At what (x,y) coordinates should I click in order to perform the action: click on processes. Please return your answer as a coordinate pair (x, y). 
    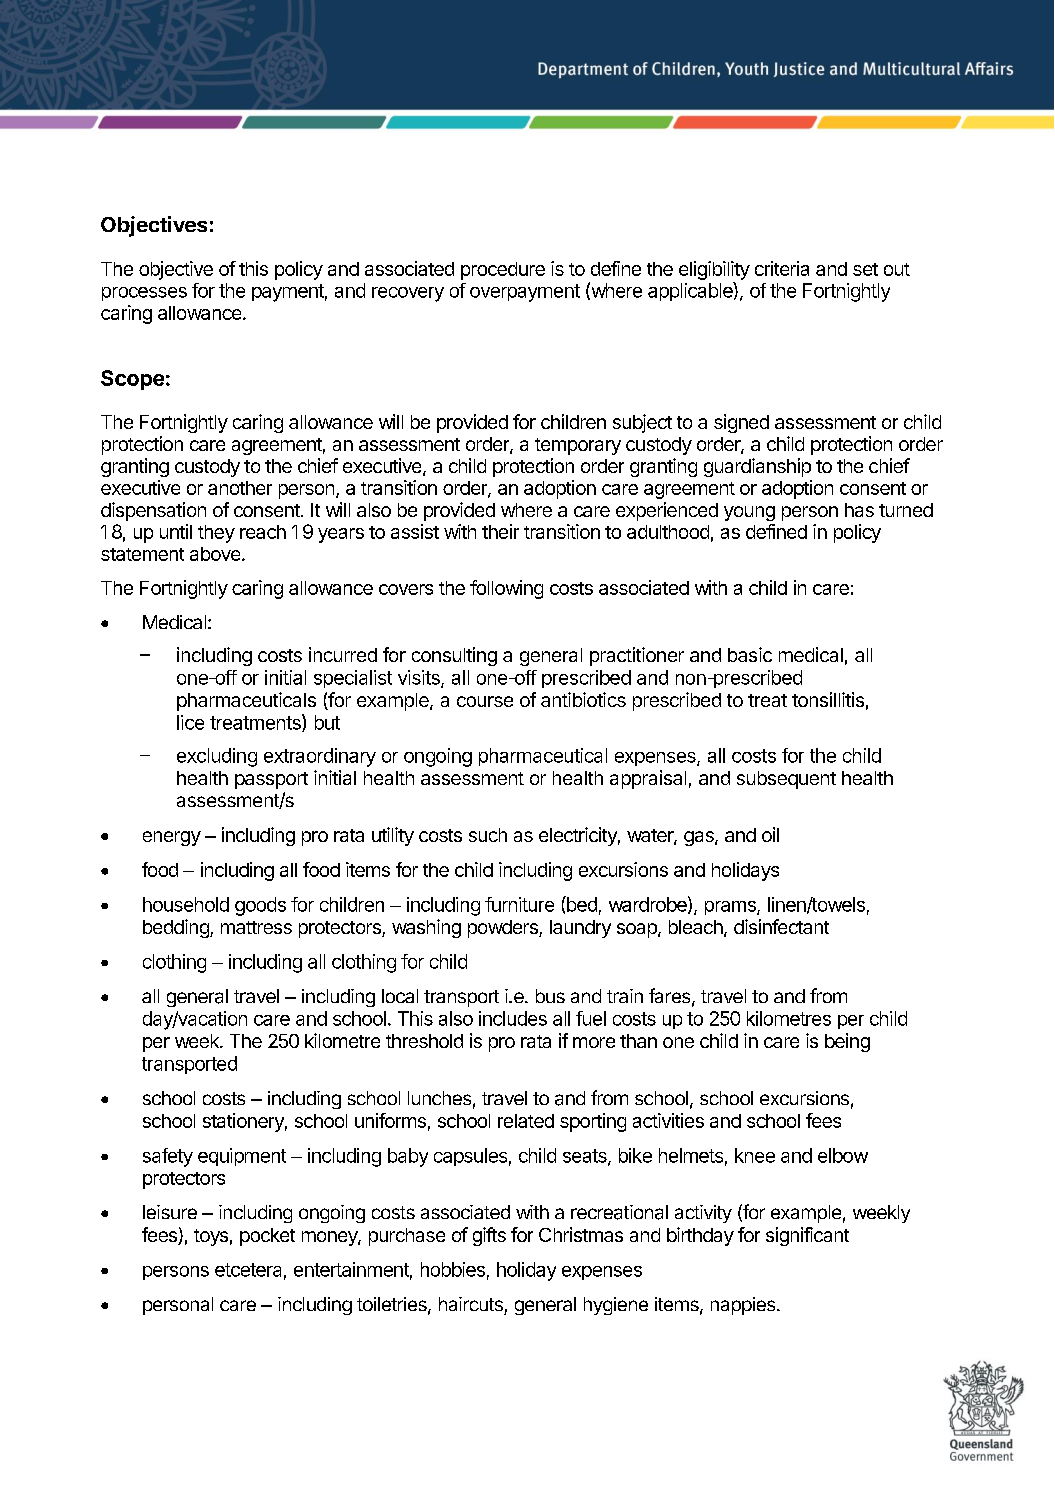
    Looking at the image, I should click on (144, 294).
